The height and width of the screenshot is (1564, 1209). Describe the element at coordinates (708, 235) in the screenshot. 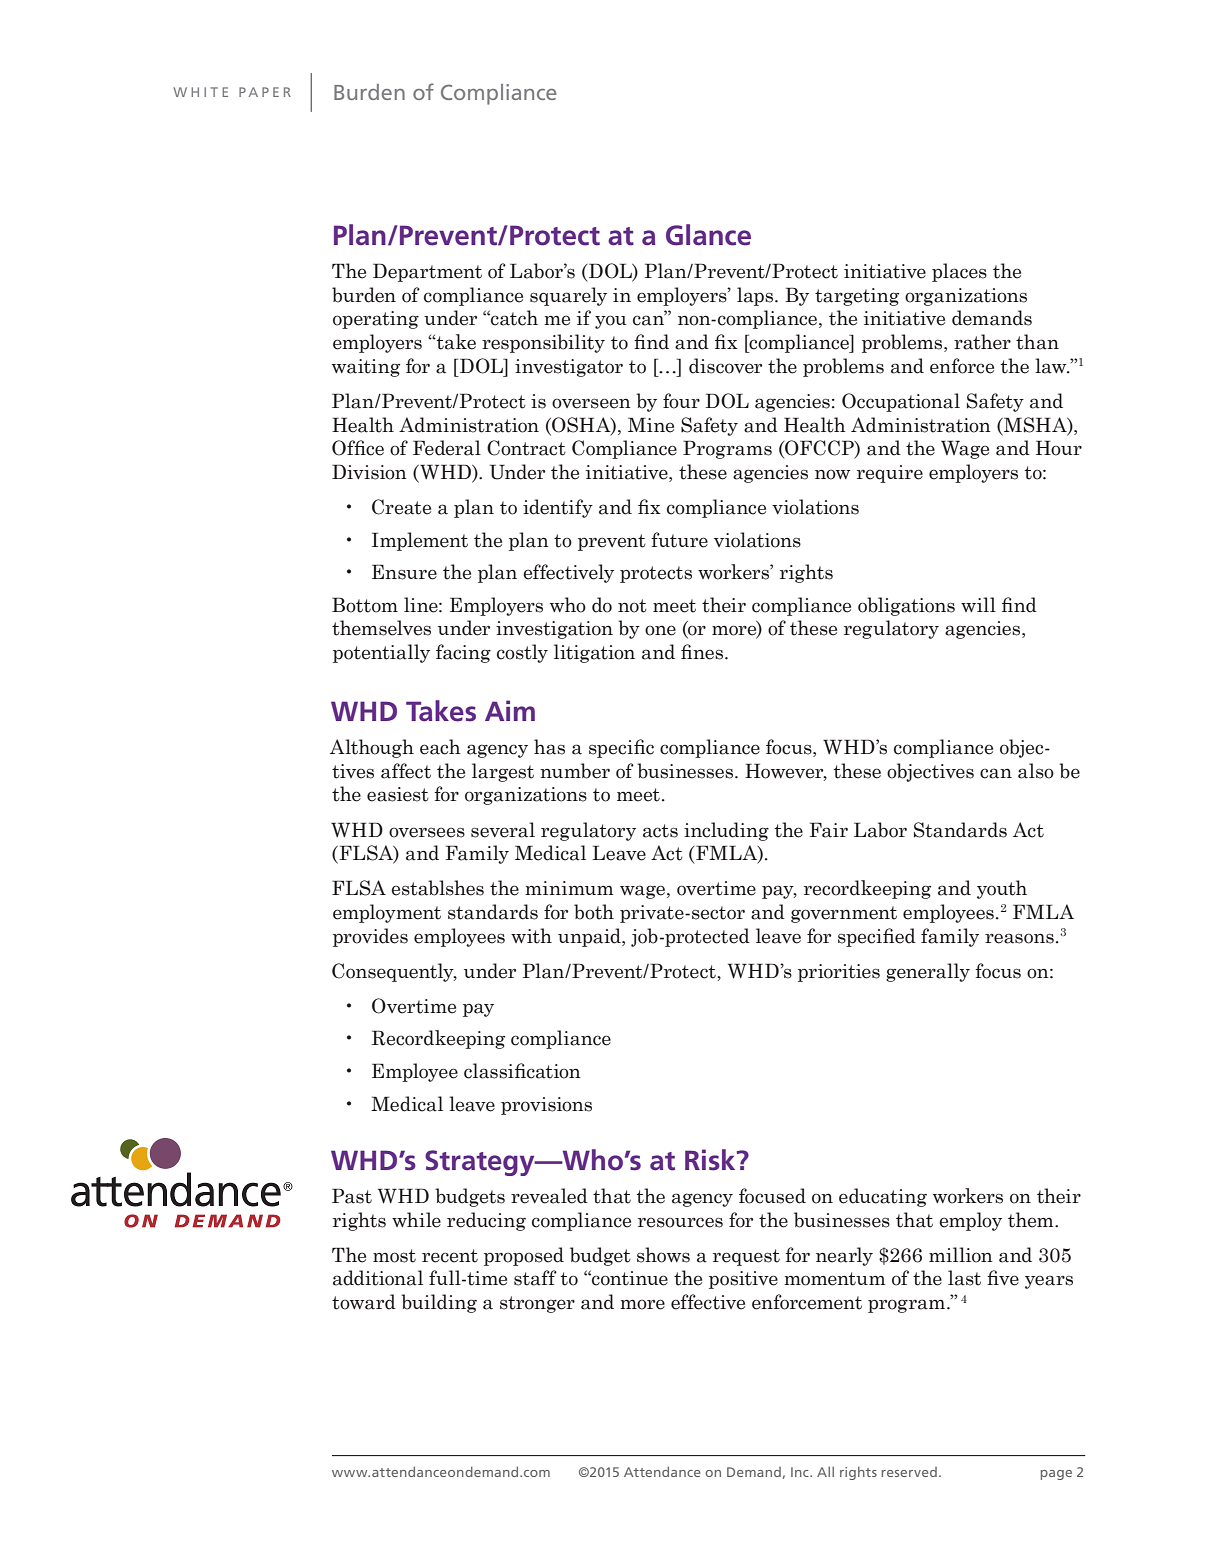

I see `Glance` at that location.
